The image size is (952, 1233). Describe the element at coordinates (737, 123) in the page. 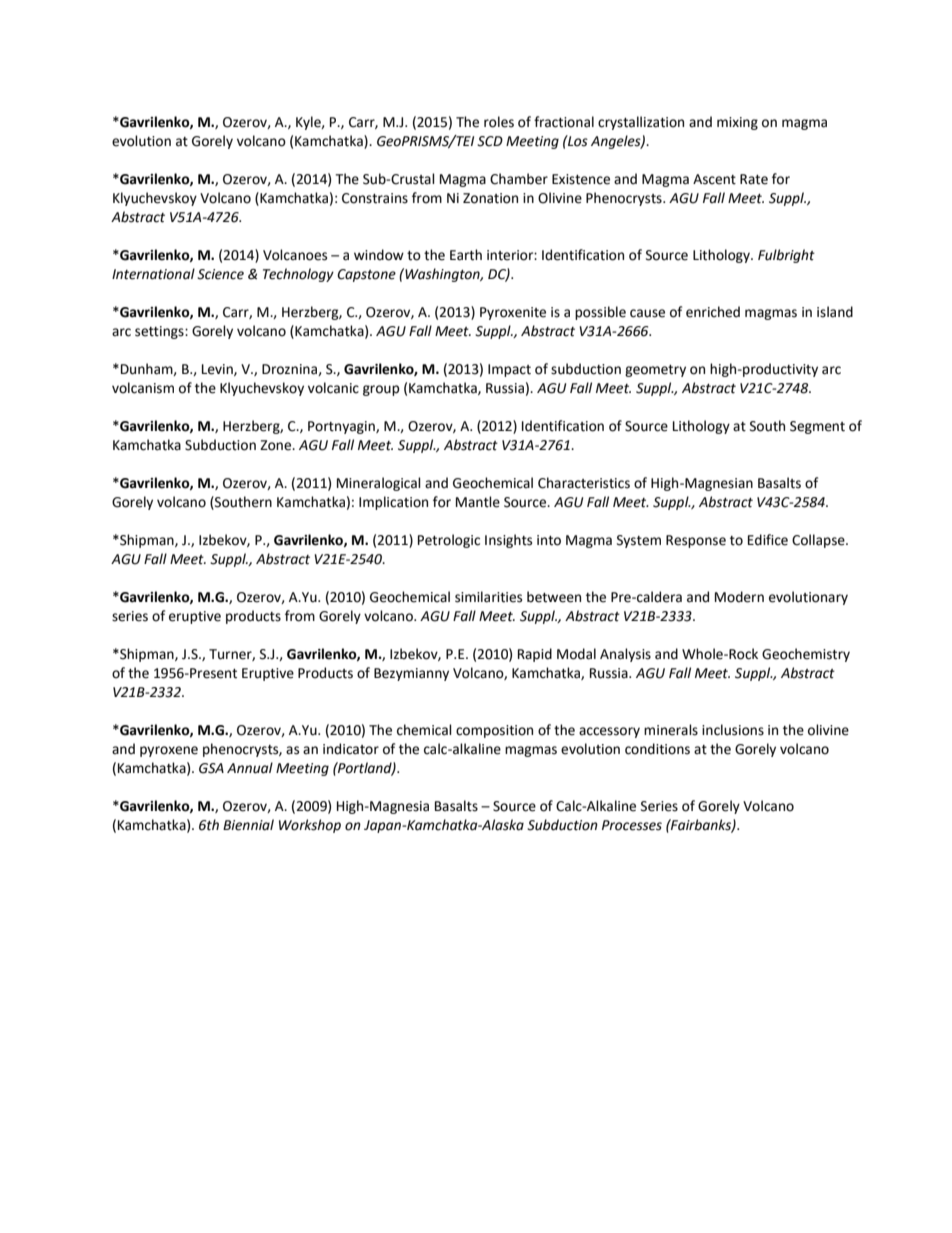

I see `mixing` at that location.
